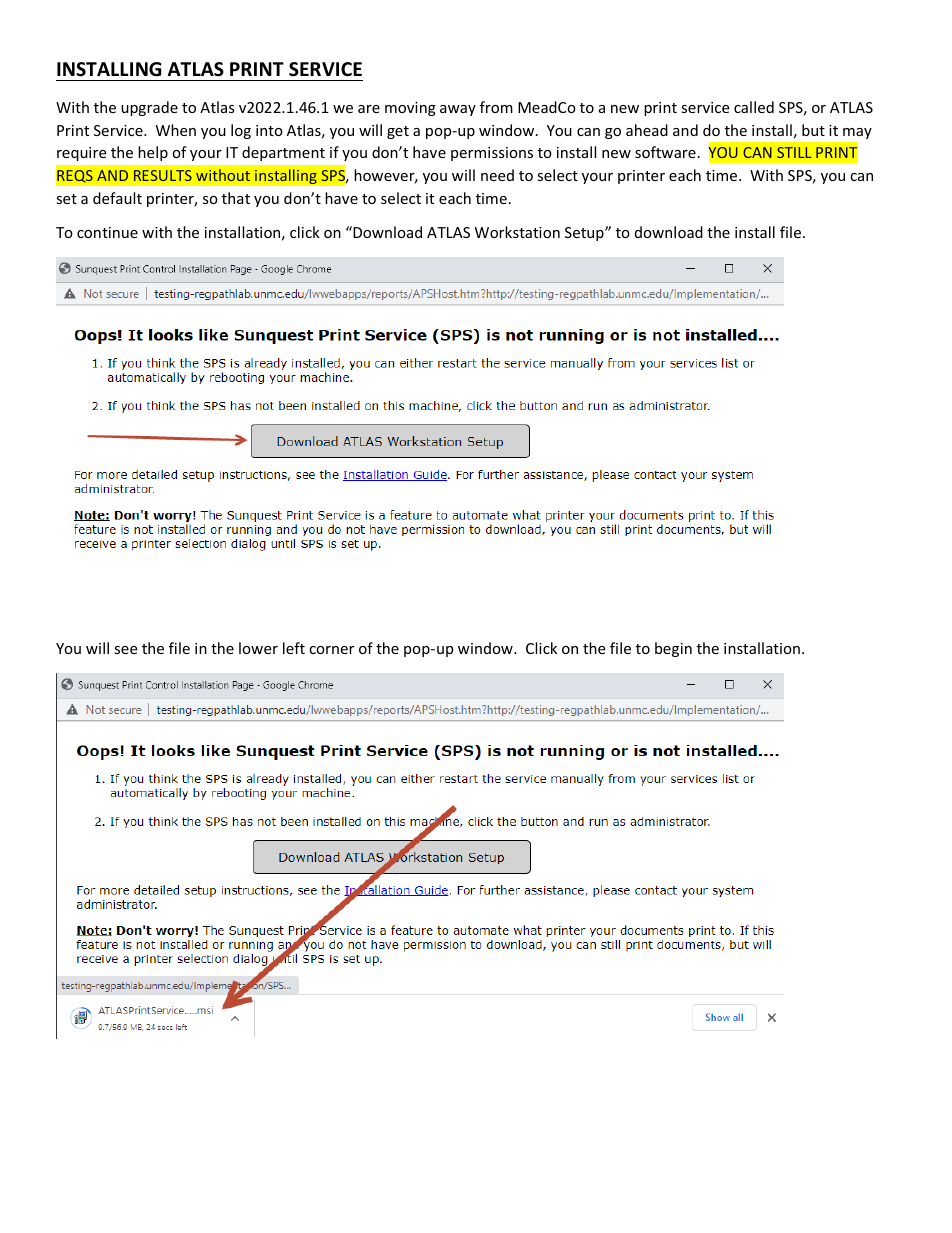 Image resolution: width=952 pixels, height=1233 pixels. Describe the element at coordinates (754, 107) in the image. I see `called` at that location.
